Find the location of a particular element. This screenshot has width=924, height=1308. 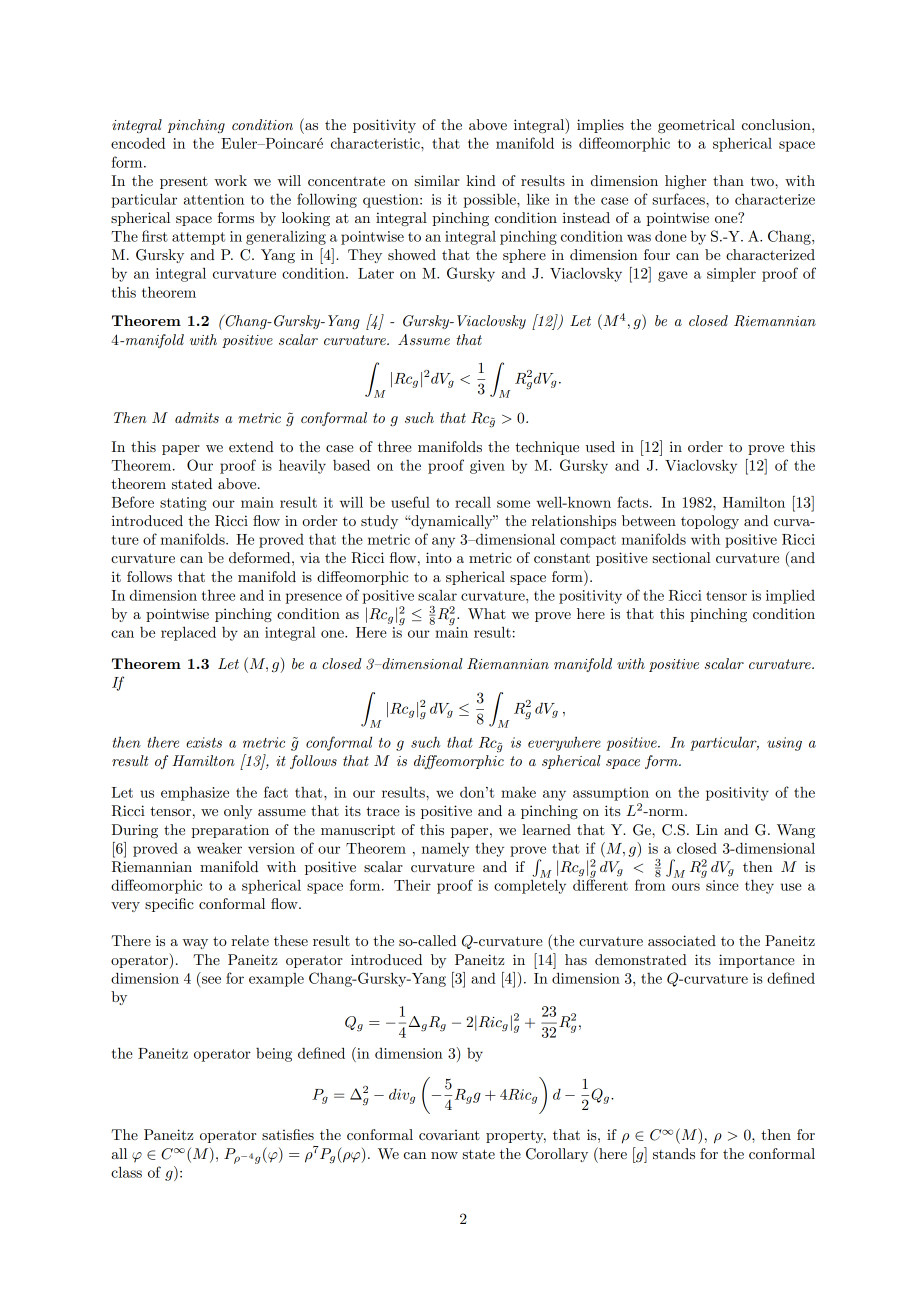

work is located at coordinates (230, 180).
